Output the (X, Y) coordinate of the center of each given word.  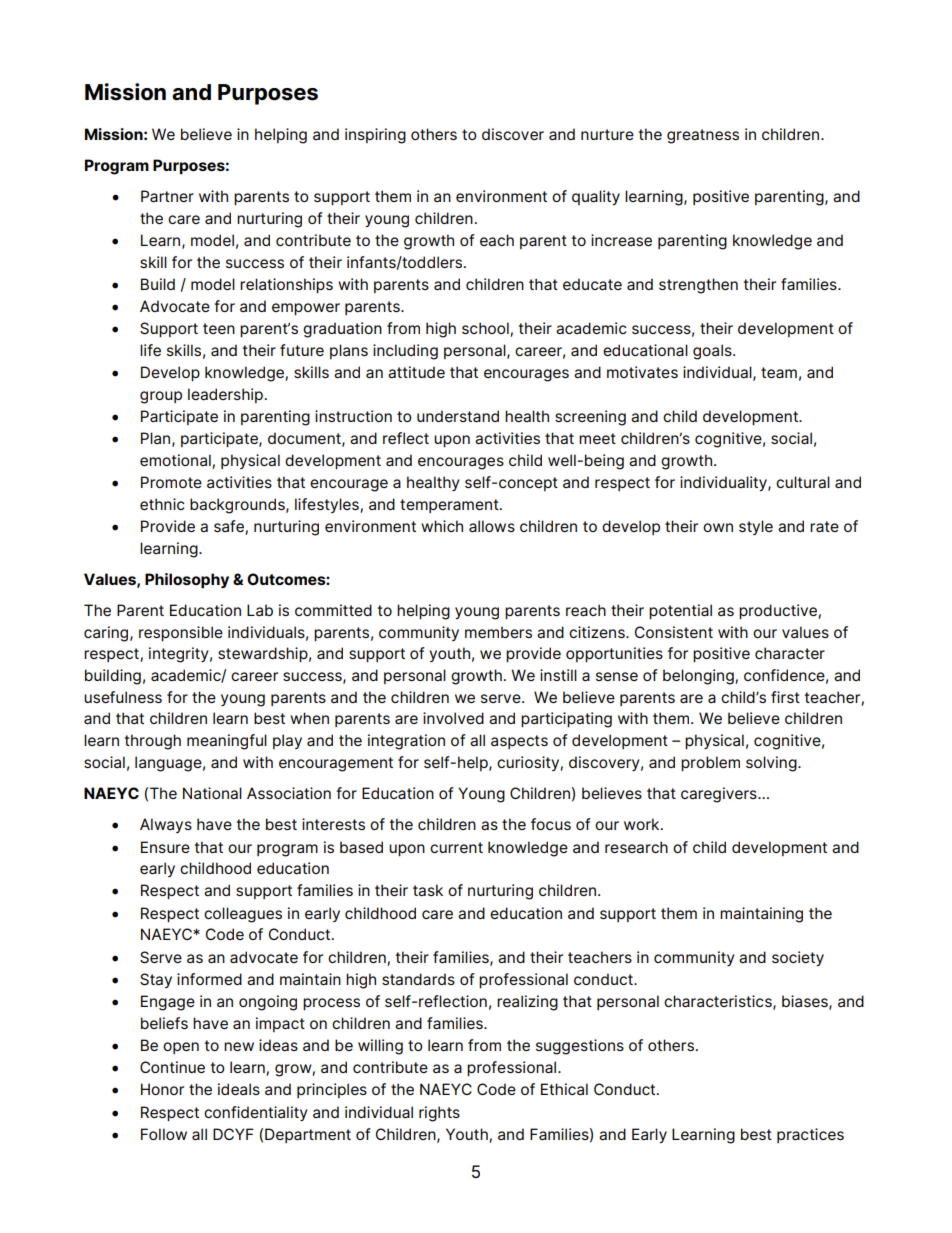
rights (439, 1114)
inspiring (375, 136)
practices (810, 1135)
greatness (703, 136)
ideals (239, 1089)
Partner (167, 196)
